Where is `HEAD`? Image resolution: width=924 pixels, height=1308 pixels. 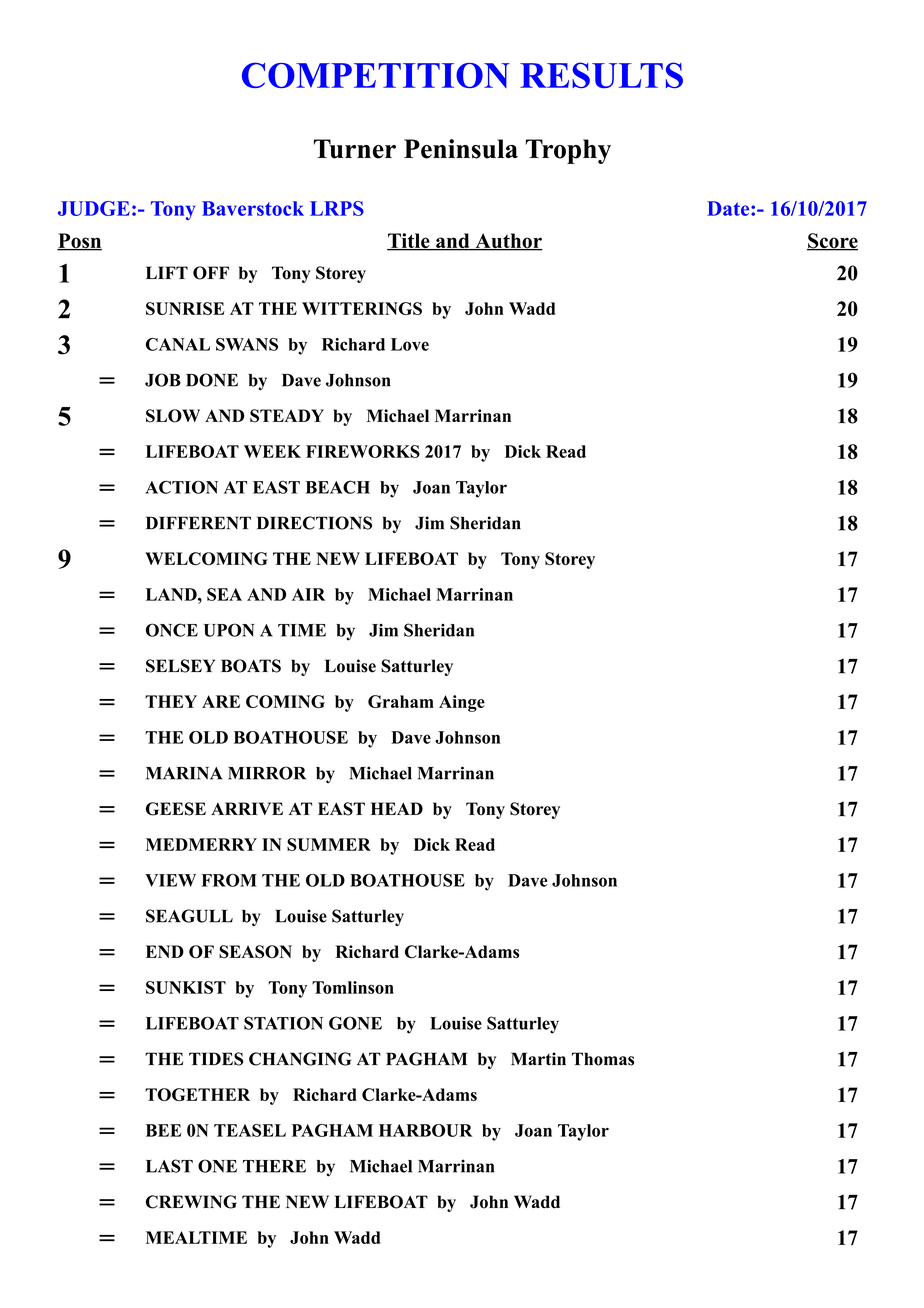 HEAD is located at coordinates (397, 808).
